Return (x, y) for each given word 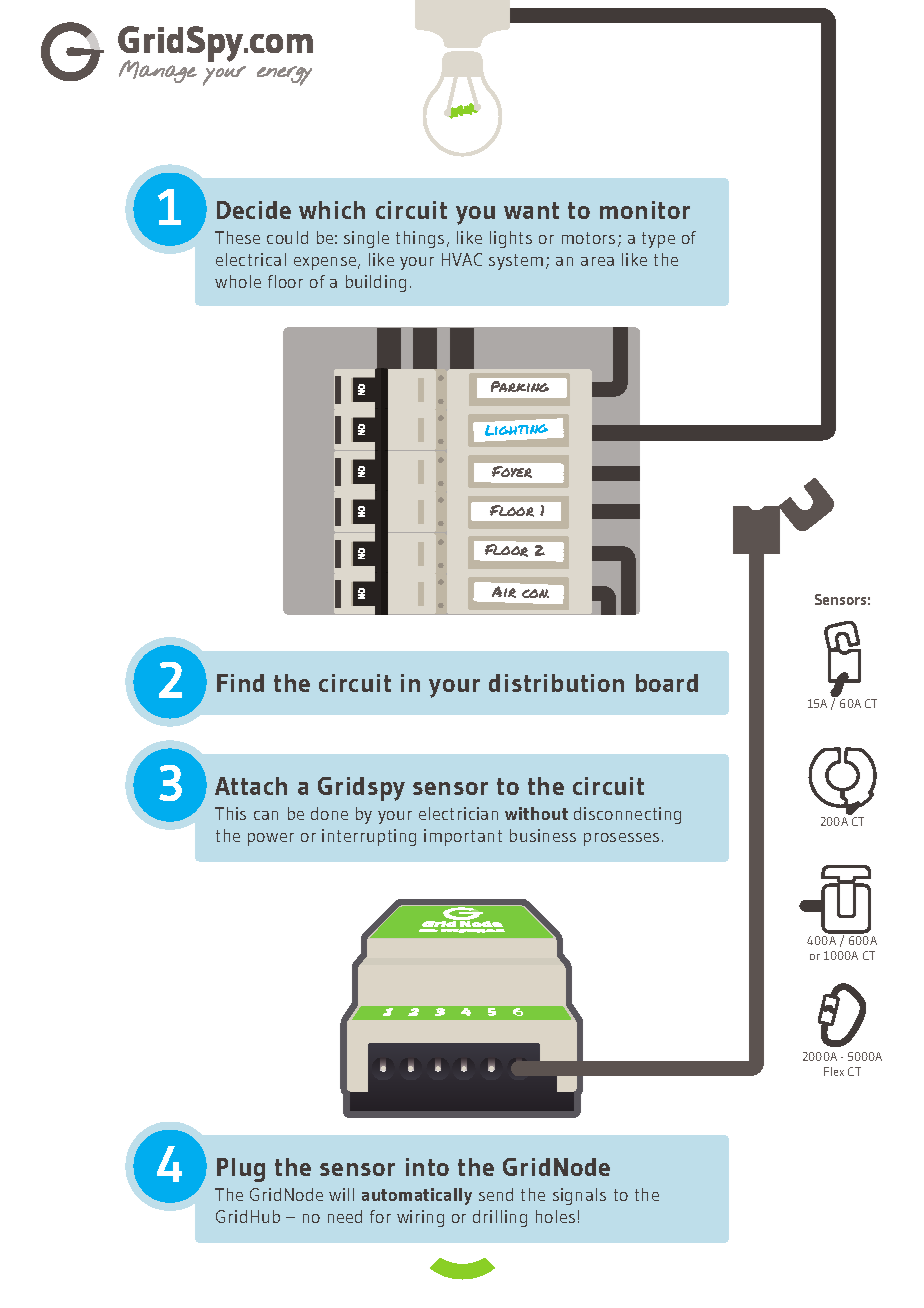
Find (240, 683)
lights (511, 239)
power (271, 839)
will (341, 1194)
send (496, 1194)
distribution (556, 683)
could (287, 237)
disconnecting (627, 815)
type (658, 240)
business (543, 835)
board (667, 683)
